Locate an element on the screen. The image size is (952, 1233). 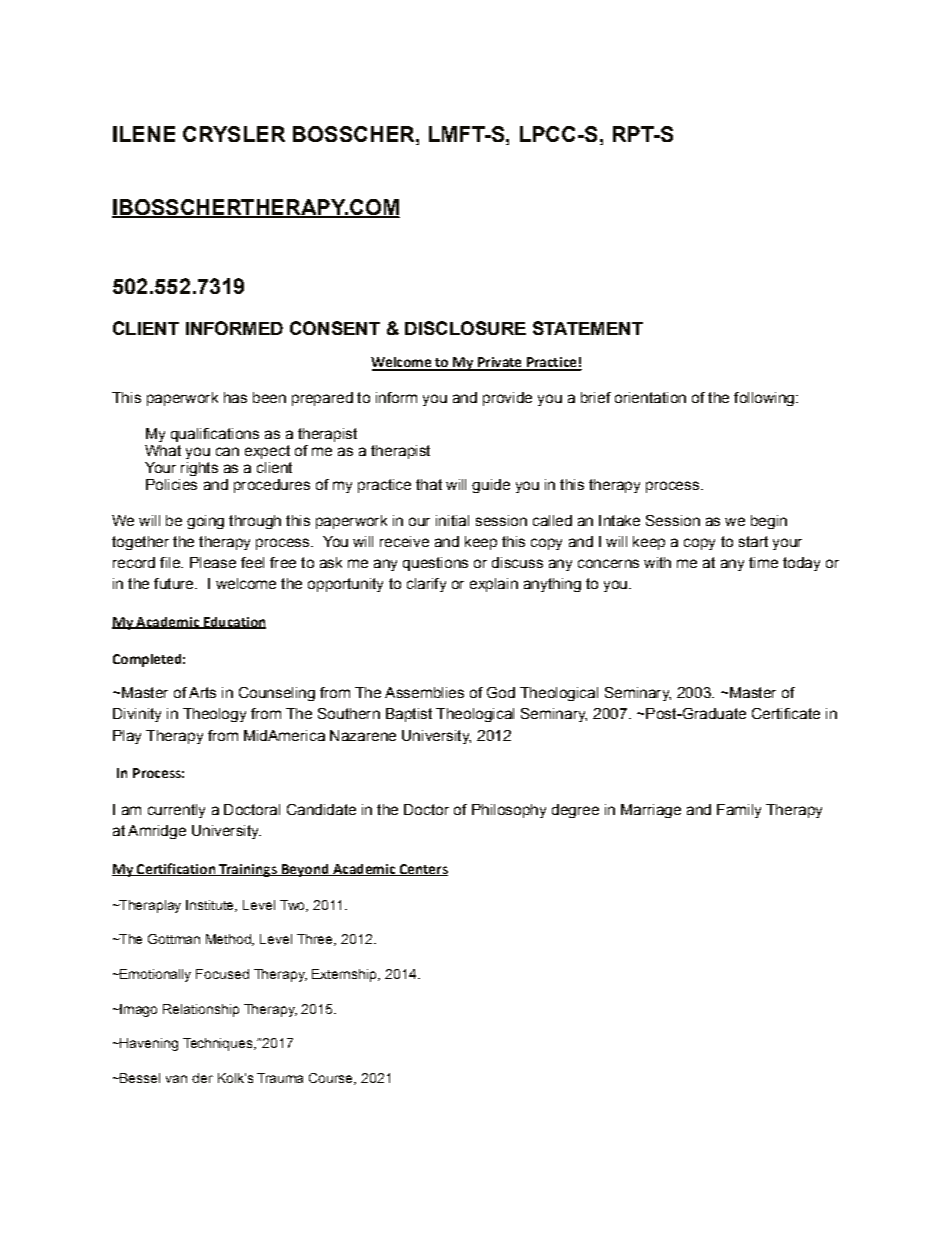
Family is located at coordinates (739, 811).
